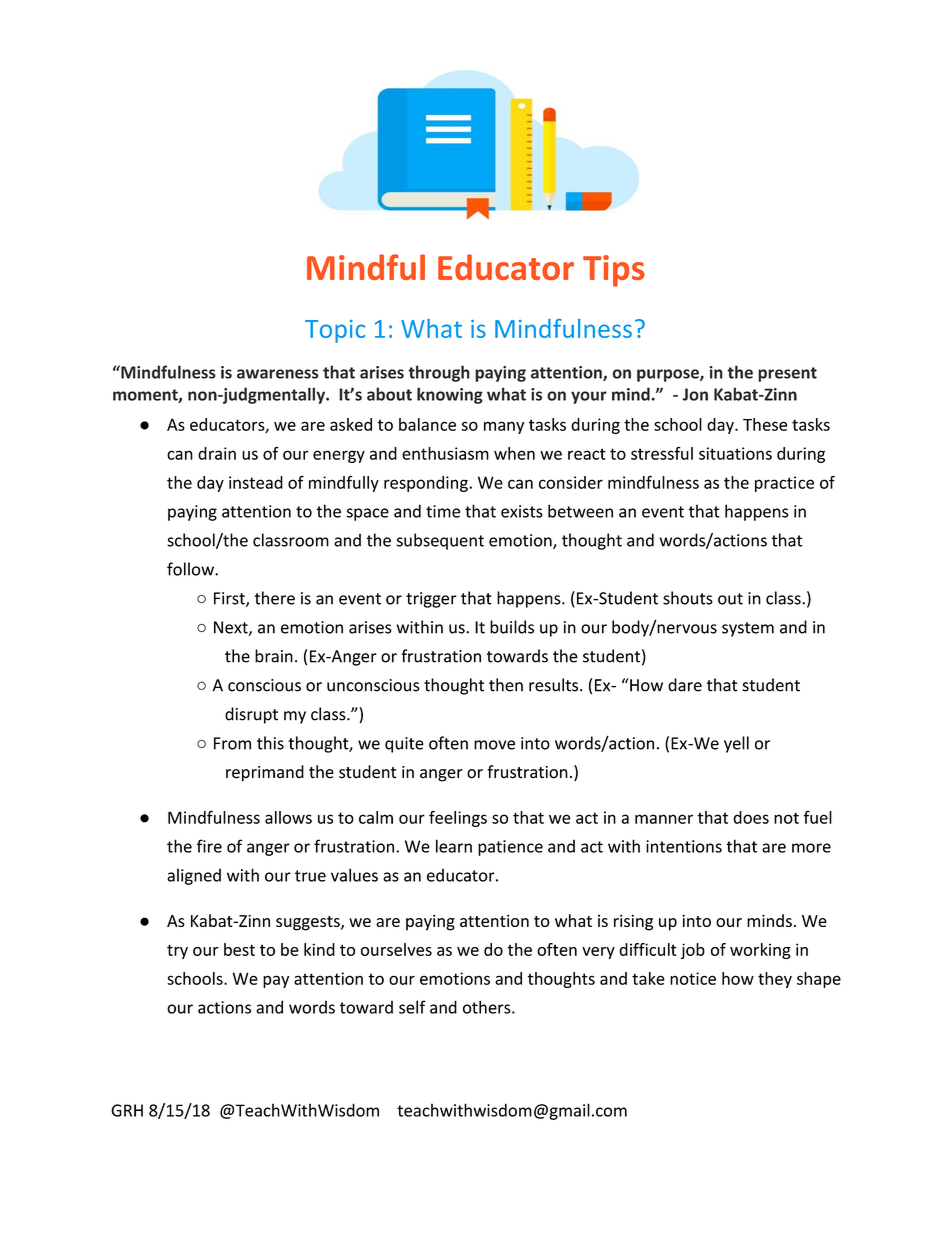 Image resolution: width=952 pixels, height=1233 pixels. Describe the element at coordinates (787, 374) in the document. I see `present` at that location.
